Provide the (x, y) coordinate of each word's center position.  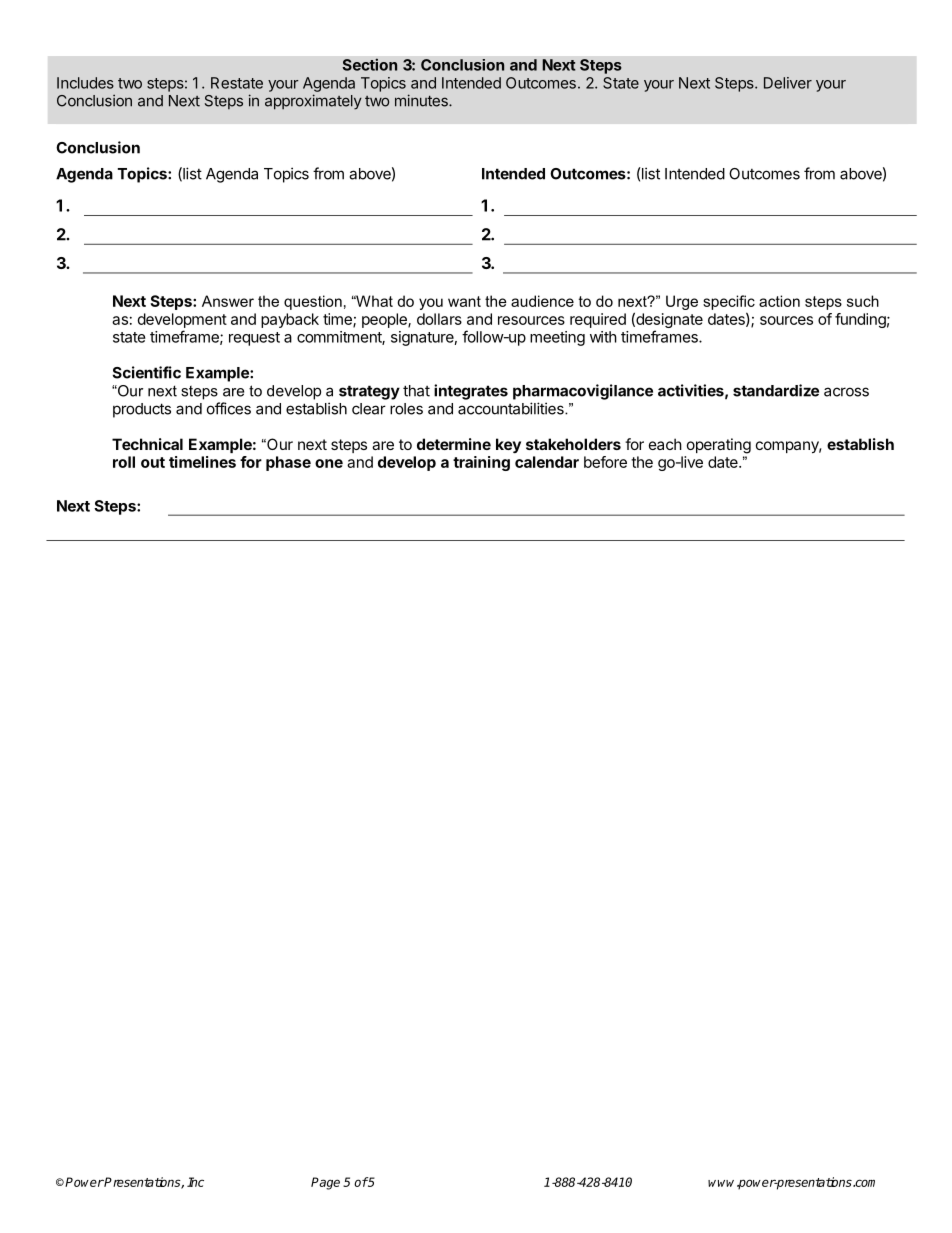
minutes (422, 100)
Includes (85, 83)
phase (288, 463)
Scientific (146, 372)
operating (719, 446)
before (605, 462)
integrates (471, 392)
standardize (776, 390)
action (779, 301)
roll (124, 462)
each (665, 444)
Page (325, 1183)
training (481, 463)
